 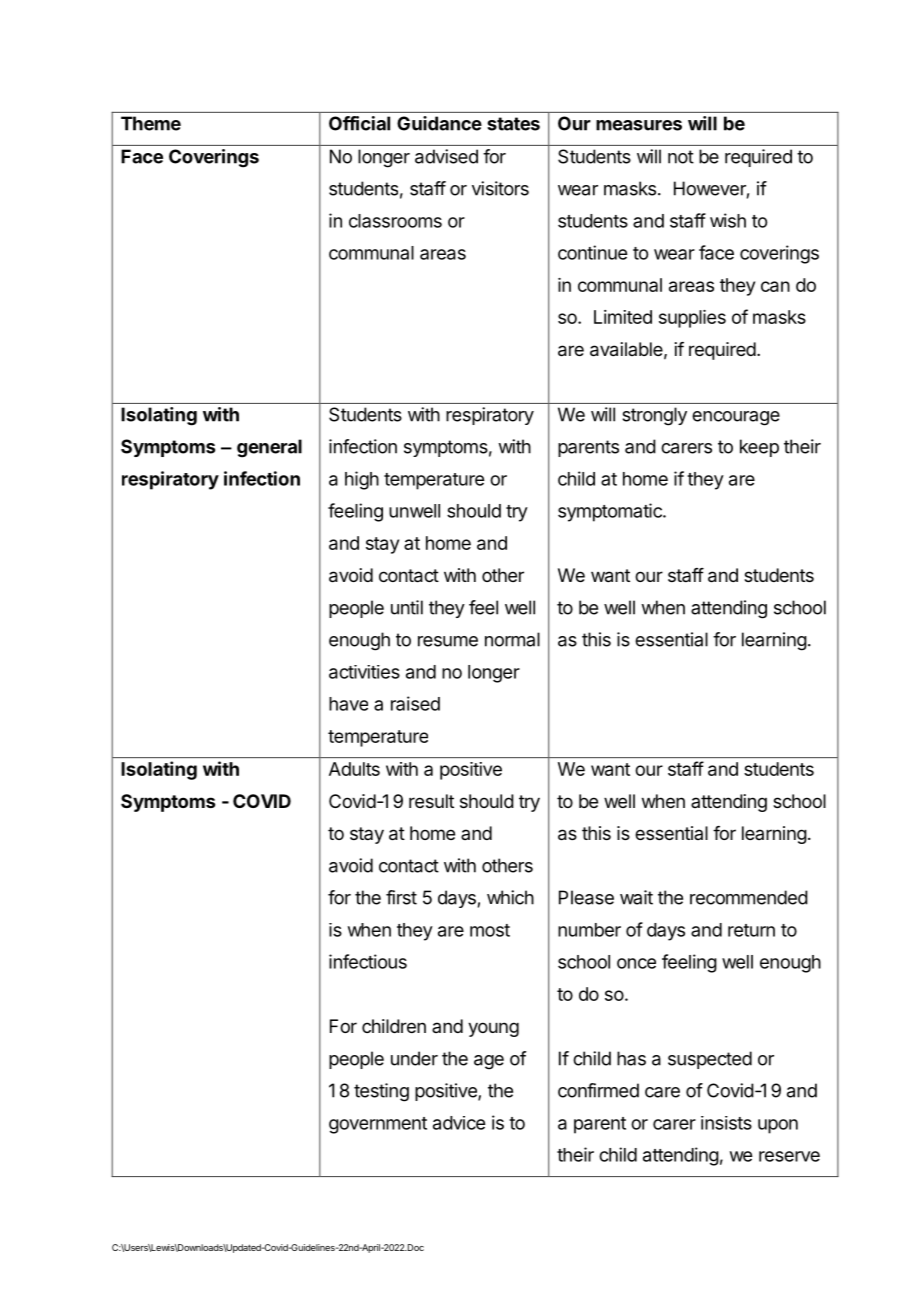 I want to click on result, so click(x=431, y=801).
